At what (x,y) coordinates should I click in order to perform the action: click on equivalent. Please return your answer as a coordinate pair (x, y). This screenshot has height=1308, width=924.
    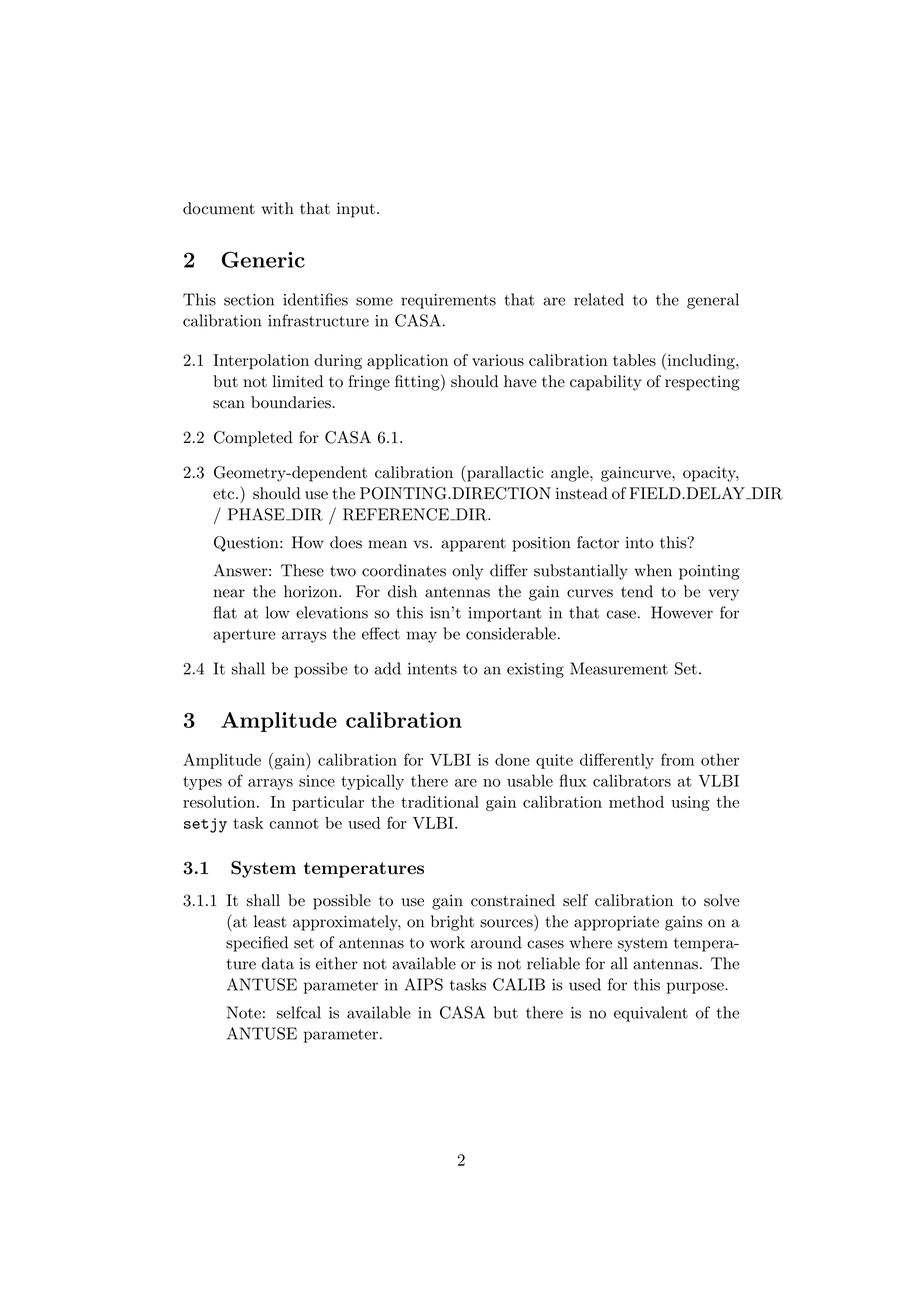
    Looking at the image, I should click on (651, 1014).
